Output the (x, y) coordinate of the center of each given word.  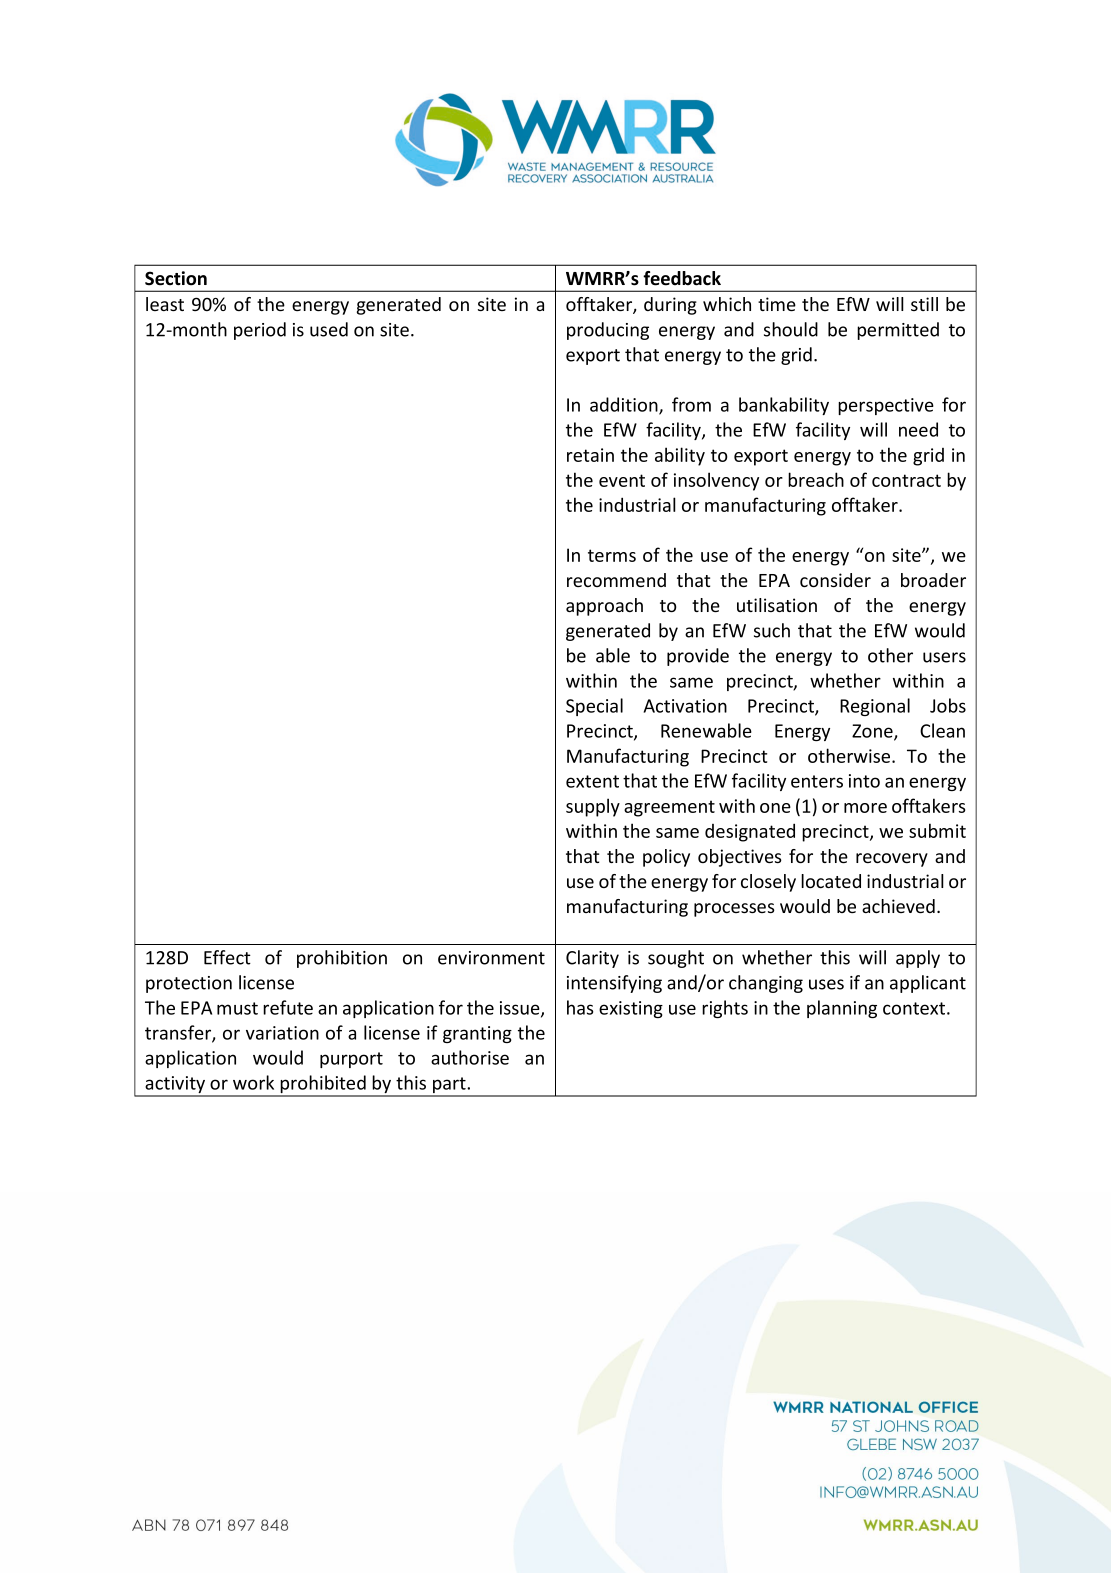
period (260, 331)
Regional (875, 707)
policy (666, 858)
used (329, 329)
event (622, 480)
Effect (227, 957)
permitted (898, 331)
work (253, 1082)
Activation (685, 706)
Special (594, 707)
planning (842, 1009)
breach (816, 479)
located (831, 881)
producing (608, 331)
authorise (470, 1057)
